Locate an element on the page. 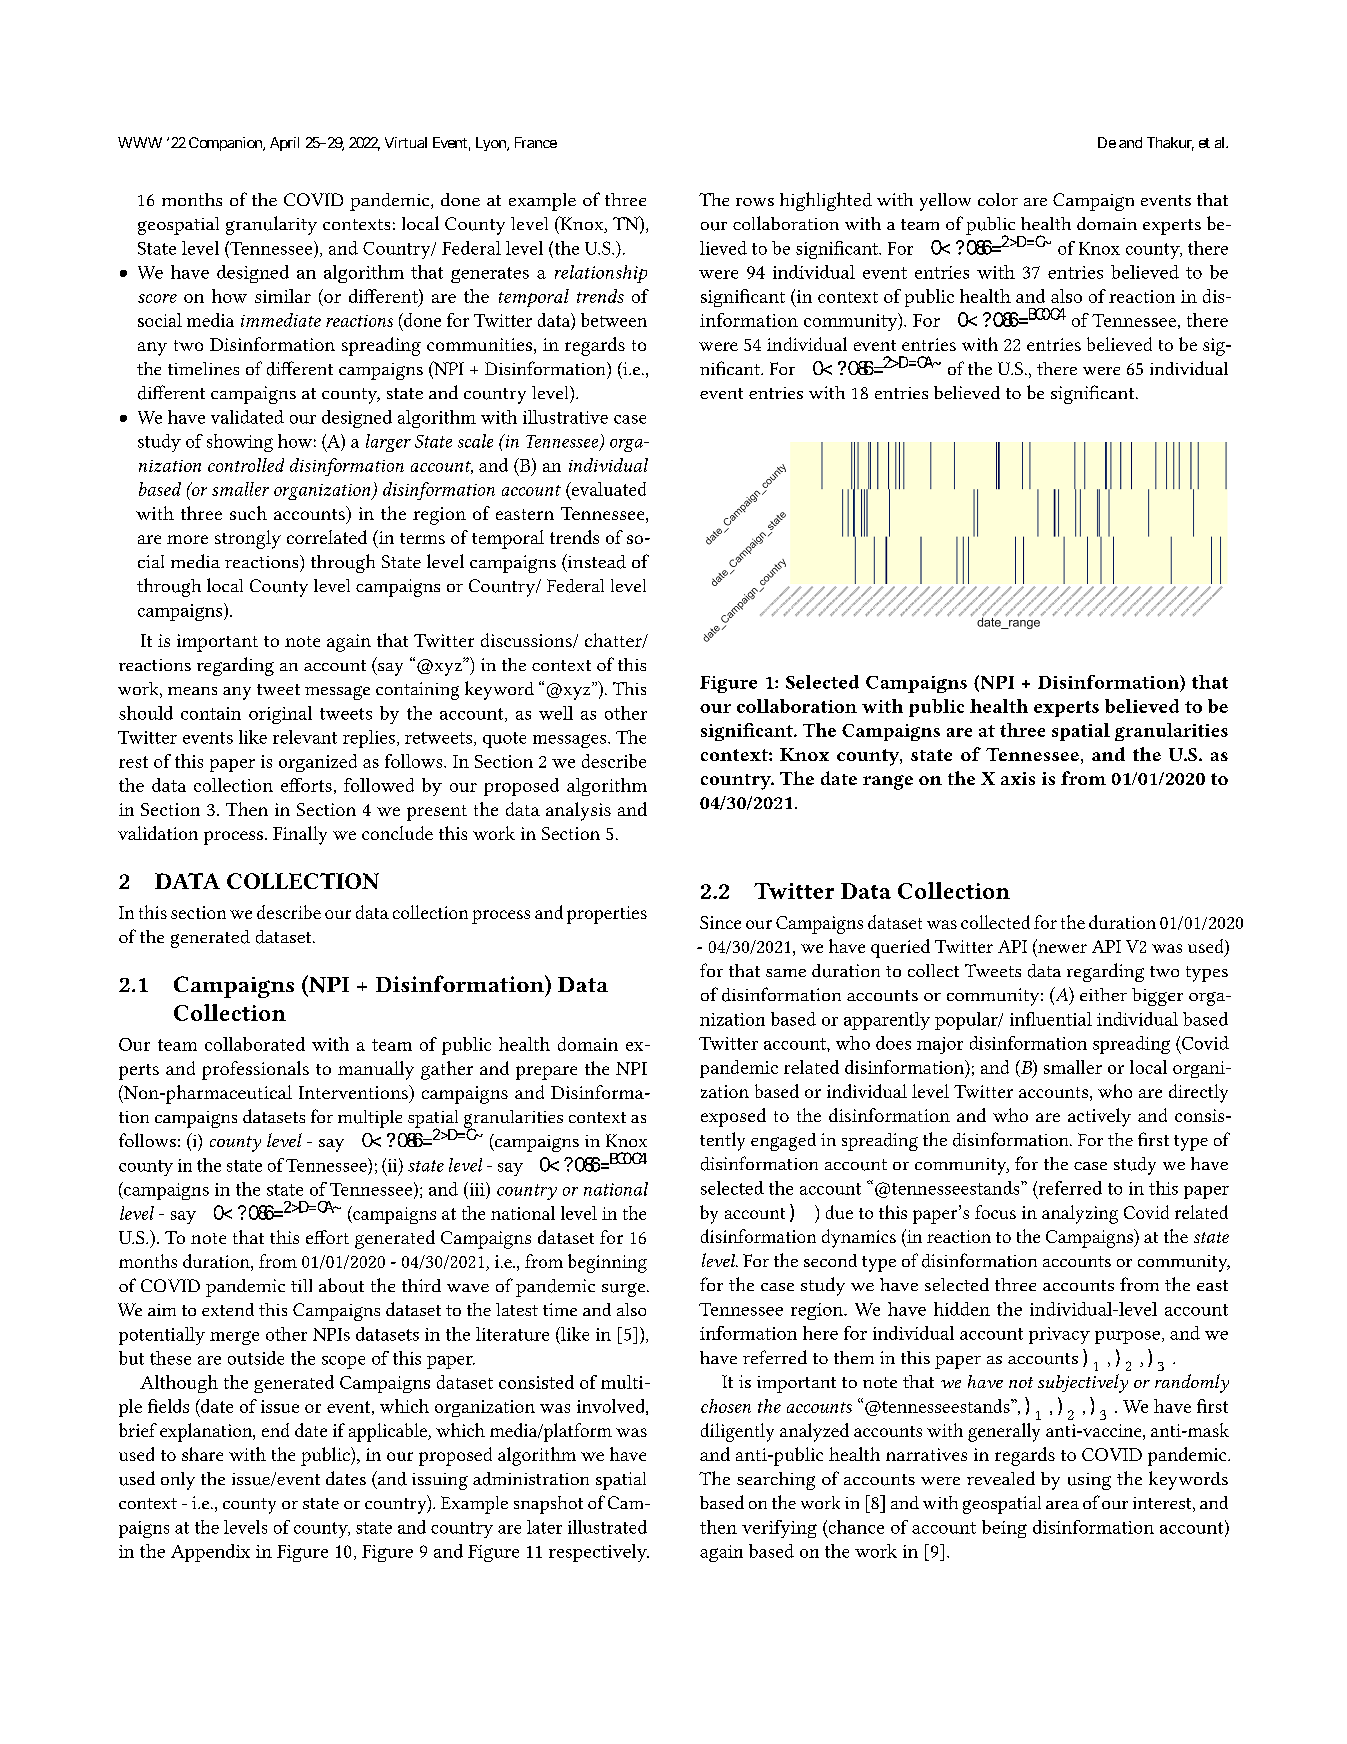 Image resolution: width=1347 pixels, height=1744 pixels. newer is located at coordinates (1062, 948).
